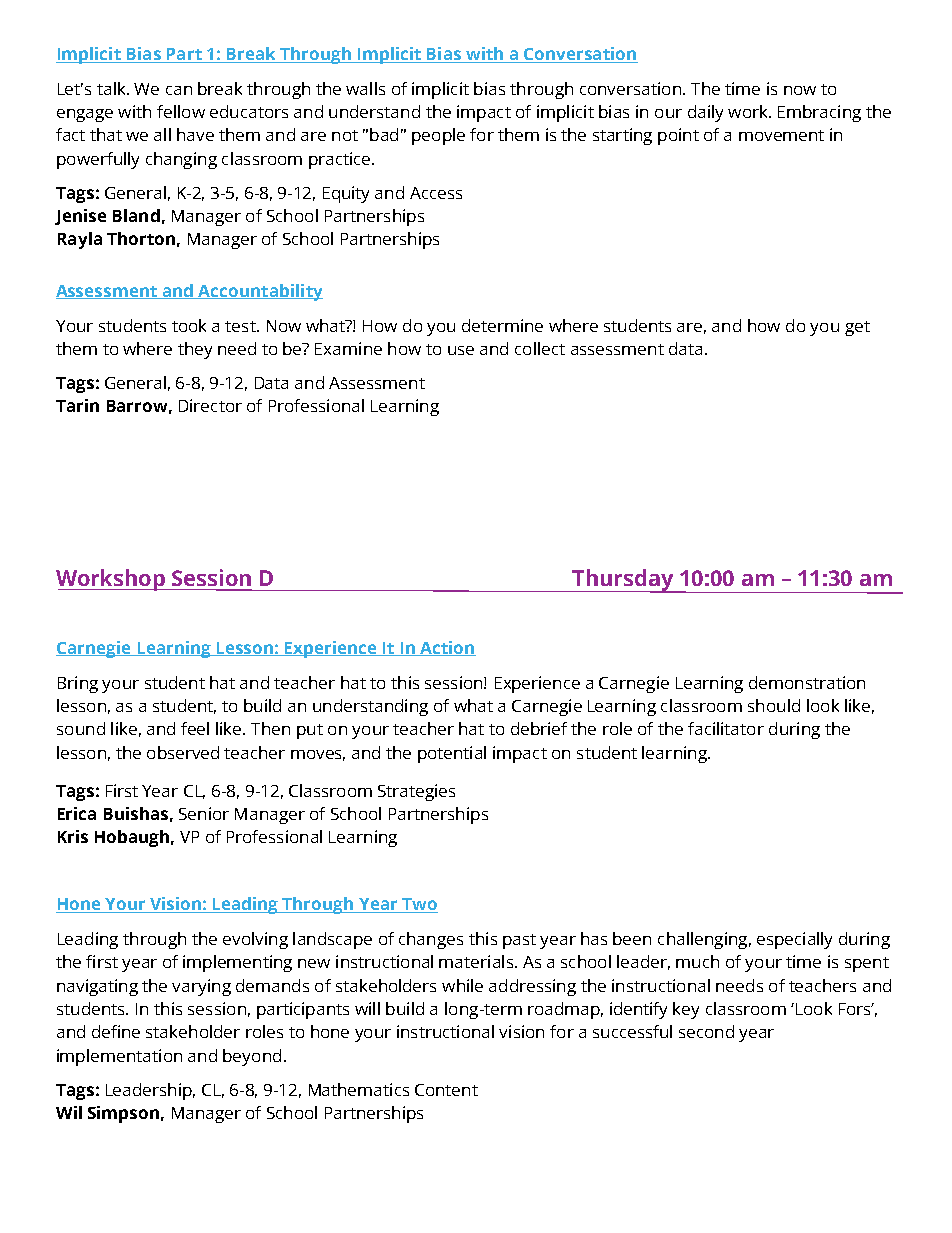 This page has width=952, height=1233. I want to click on movement, so click(781, 135).
